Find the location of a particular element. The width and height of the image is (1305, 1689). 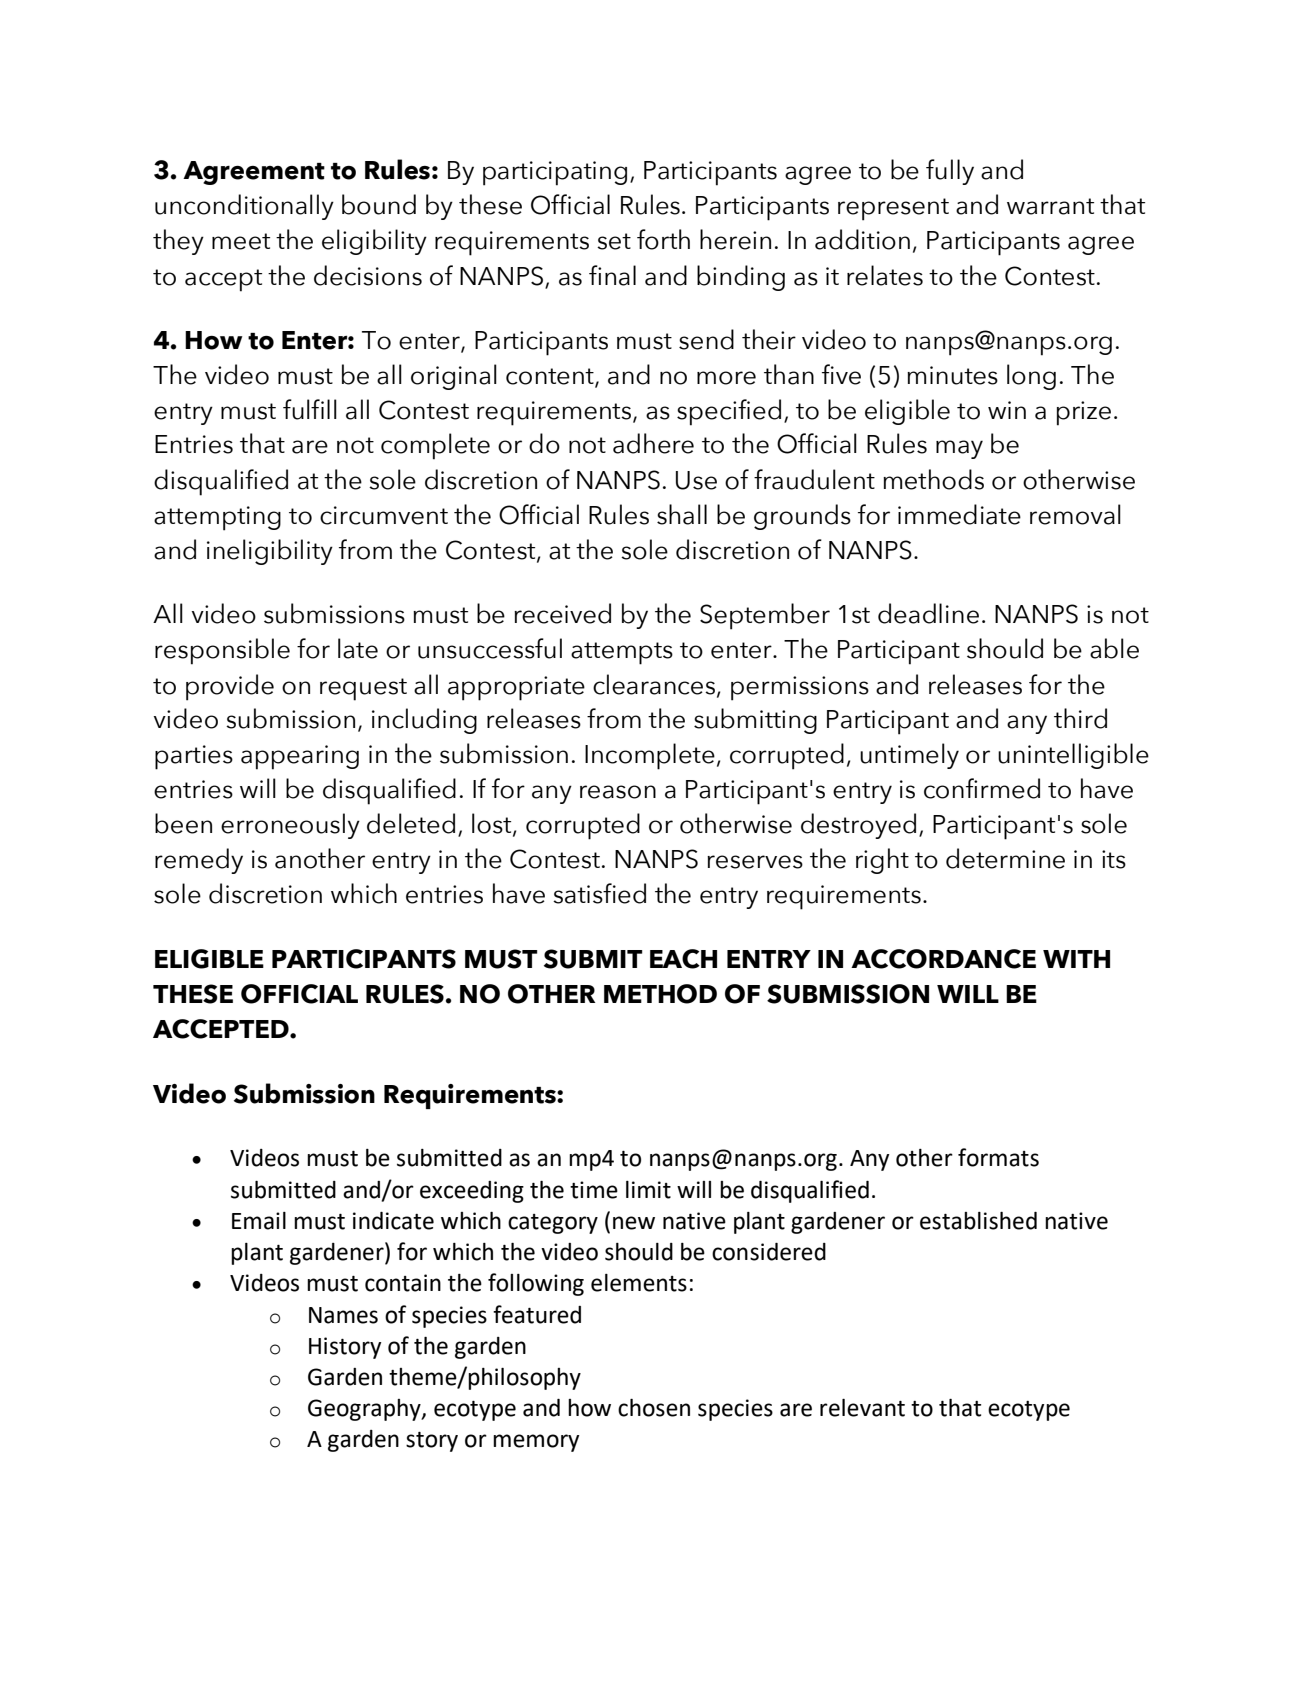

responsible is located at coordinates (222, 651).
